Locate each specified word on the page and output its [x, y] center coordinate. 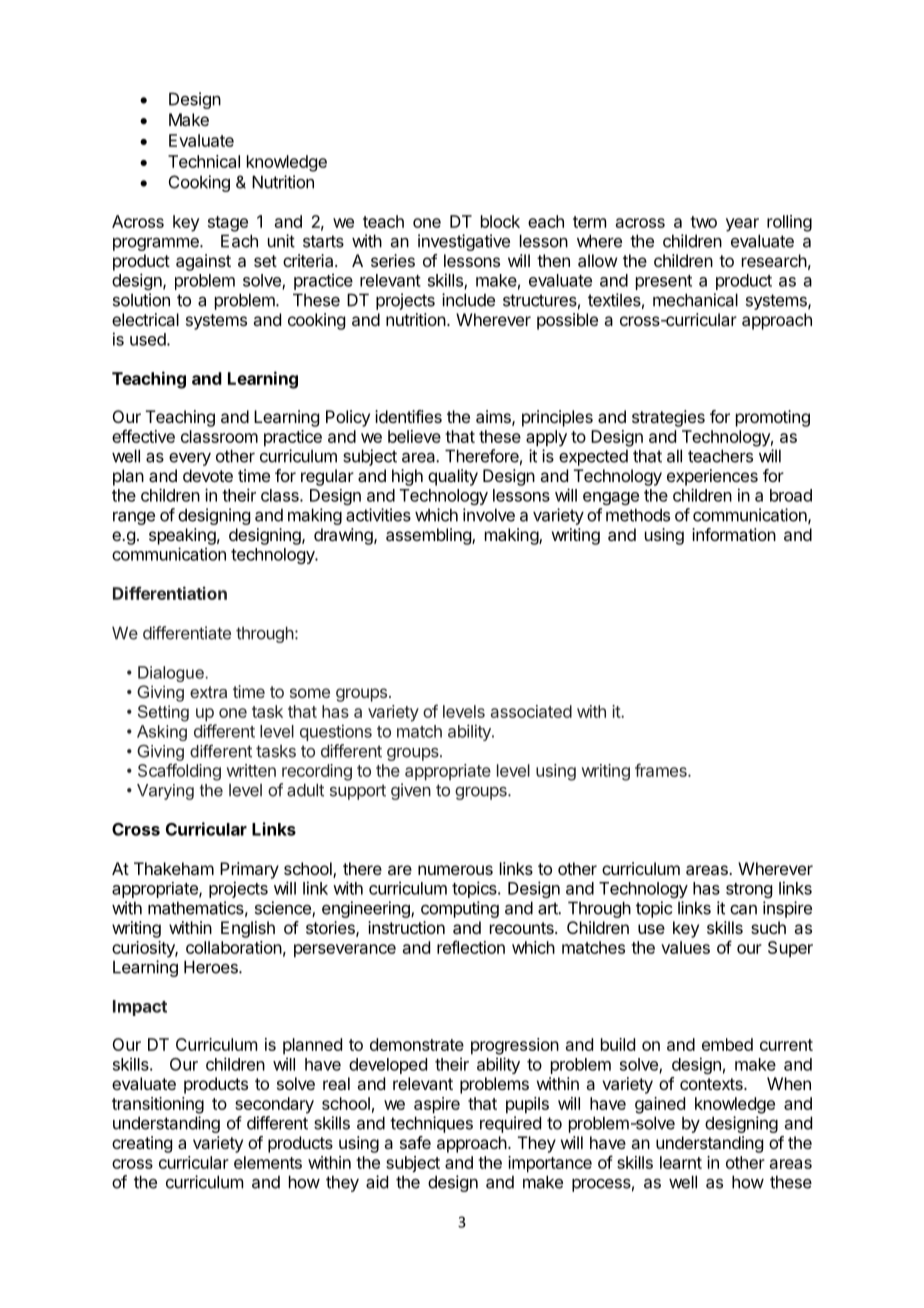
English [248, 929]
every [190, 459]
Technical [204, 161]
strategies [668, 418]
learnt [681, 1162]
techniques [431, 1124]
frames [662, 770]
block [500, 221]
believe [414, 436]
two [703, 222]
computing [460, 909]
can [743, 910]
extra [208, 692]
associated [531, 711]
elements [268, 1162]
